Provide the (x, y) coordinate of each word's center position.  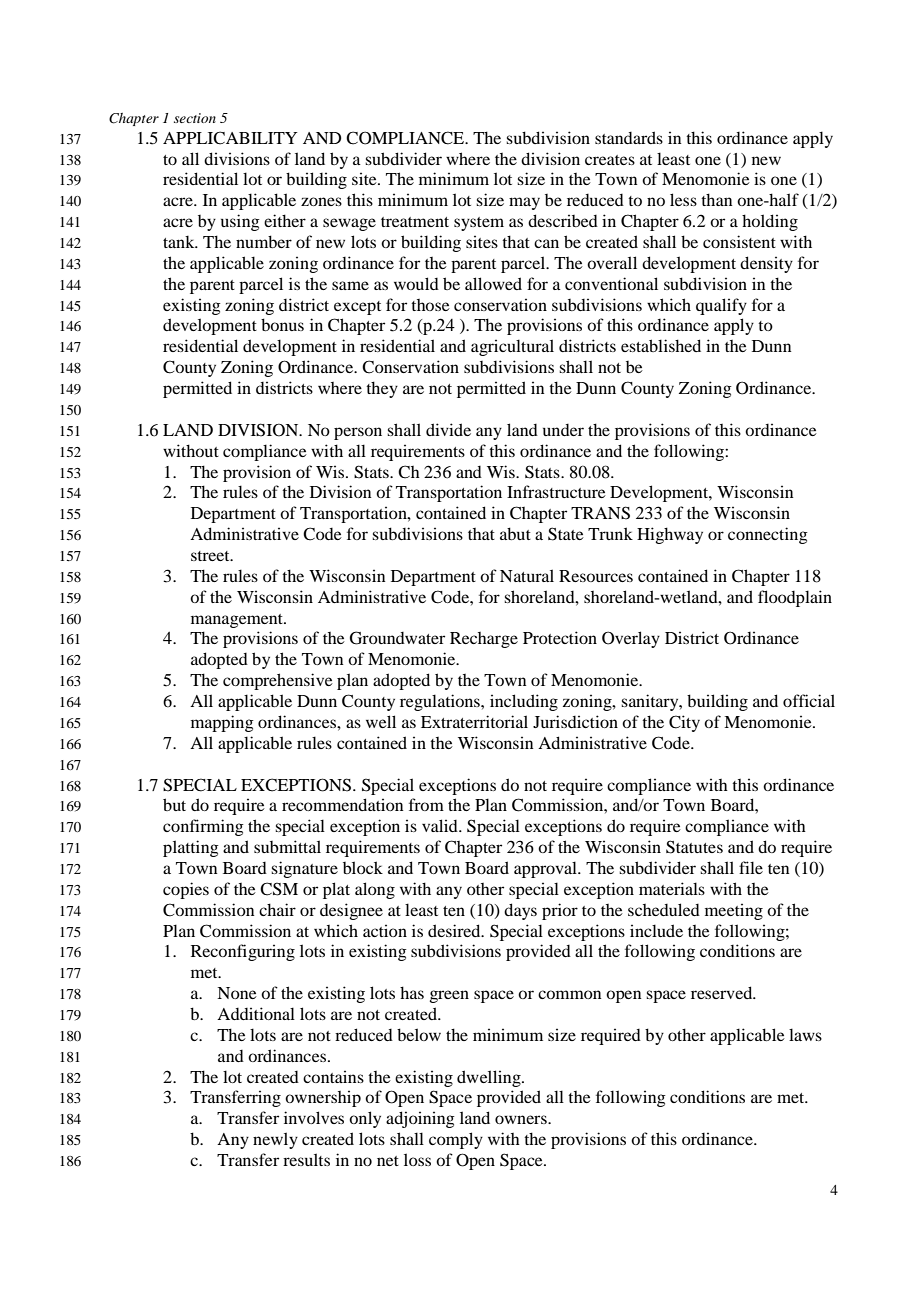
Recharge (484, 640)
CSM (279, 889)
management (238, 621)
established (661, 345)
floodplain (795, 598)
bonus (282, 324)
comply (456, 1140)
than (717, 199)
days (520, 911)
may (524, 203)
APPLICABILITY (230, 138)
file (751, 867)
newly (275, 1140)
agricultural (512, 347)
